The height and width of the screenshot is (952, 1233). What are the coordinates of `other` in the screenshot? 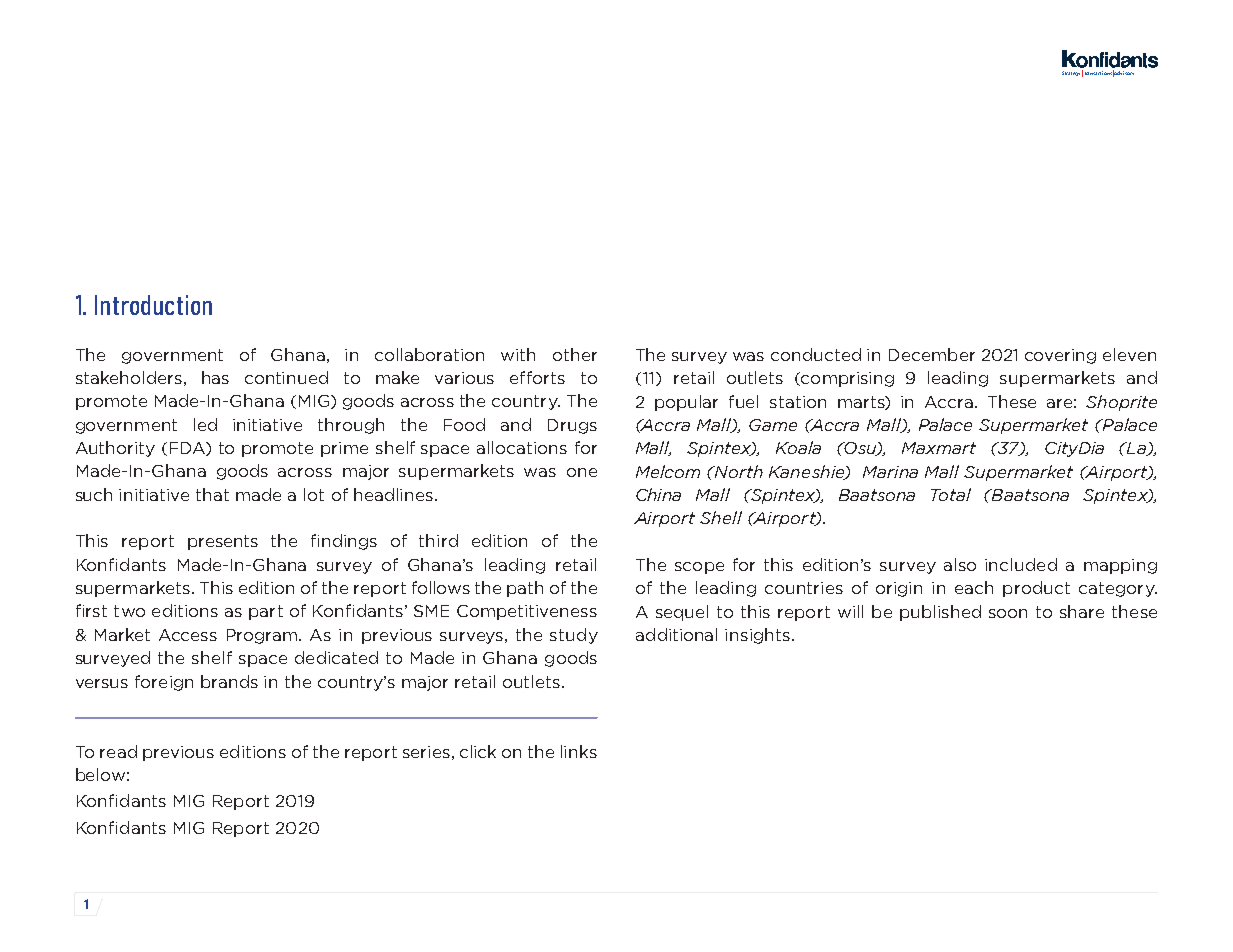 It's located at (575, 354).
